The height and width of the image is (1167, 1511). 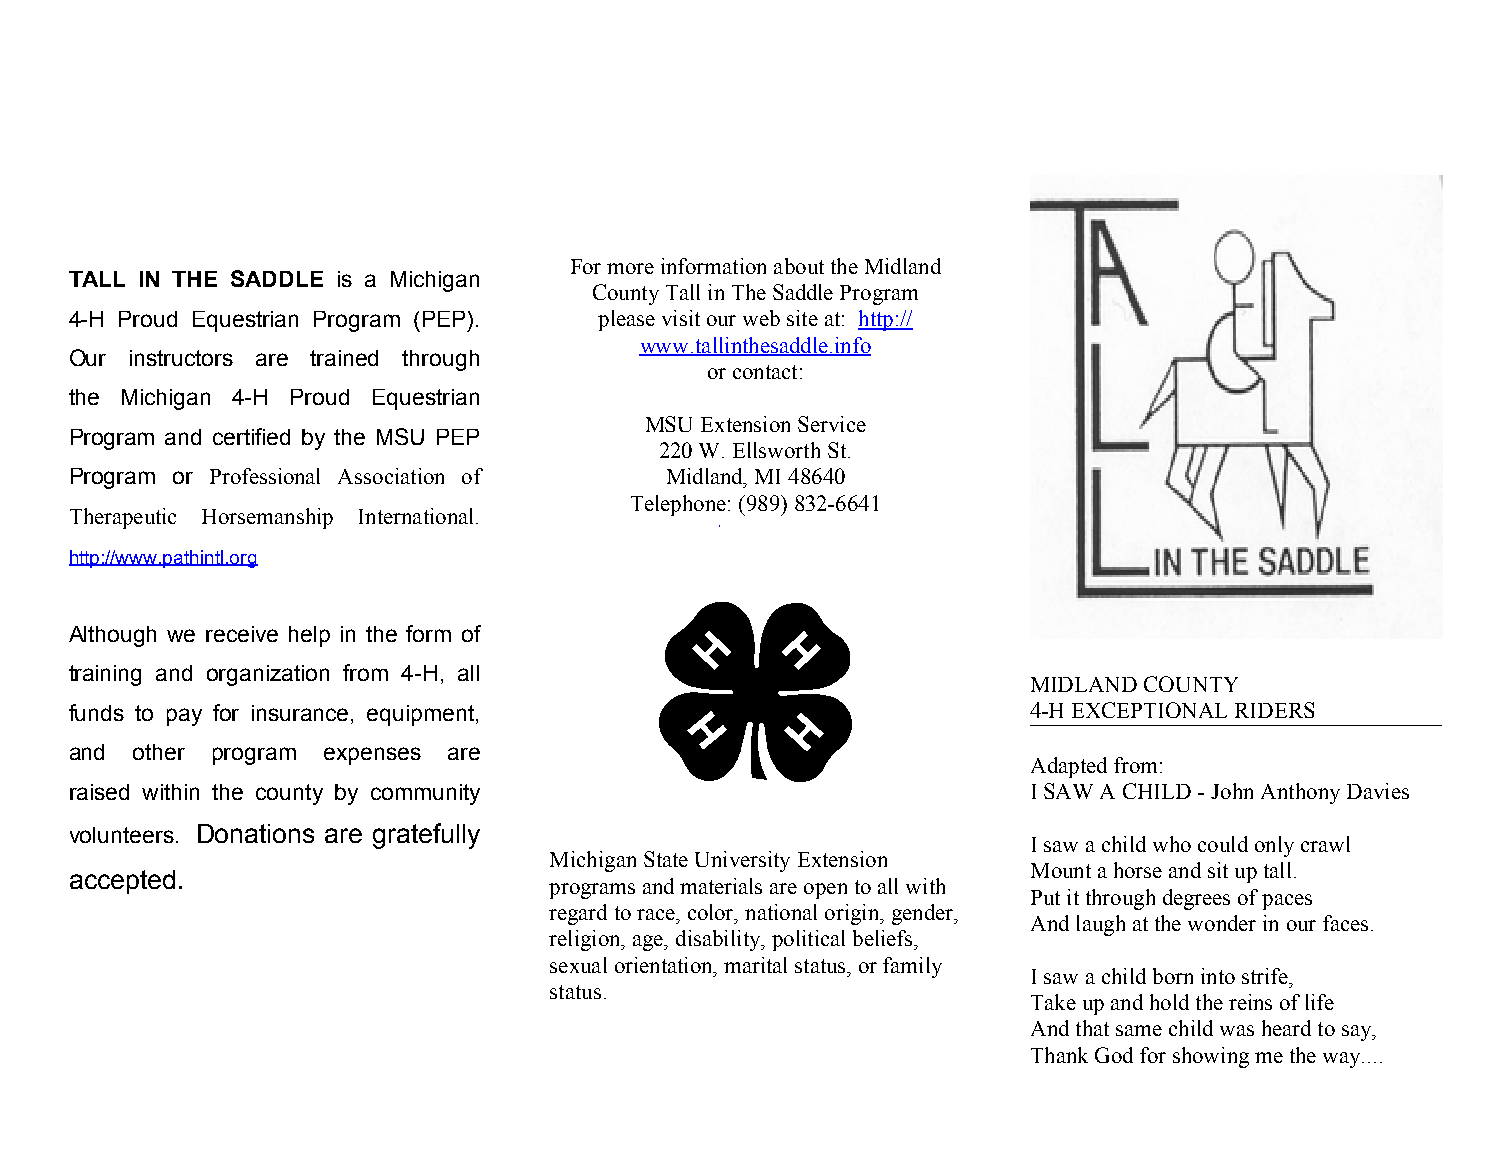 What do you see at coordinates (268, 675) in the image?
I see `organization` at bounding box center [268, 675].
